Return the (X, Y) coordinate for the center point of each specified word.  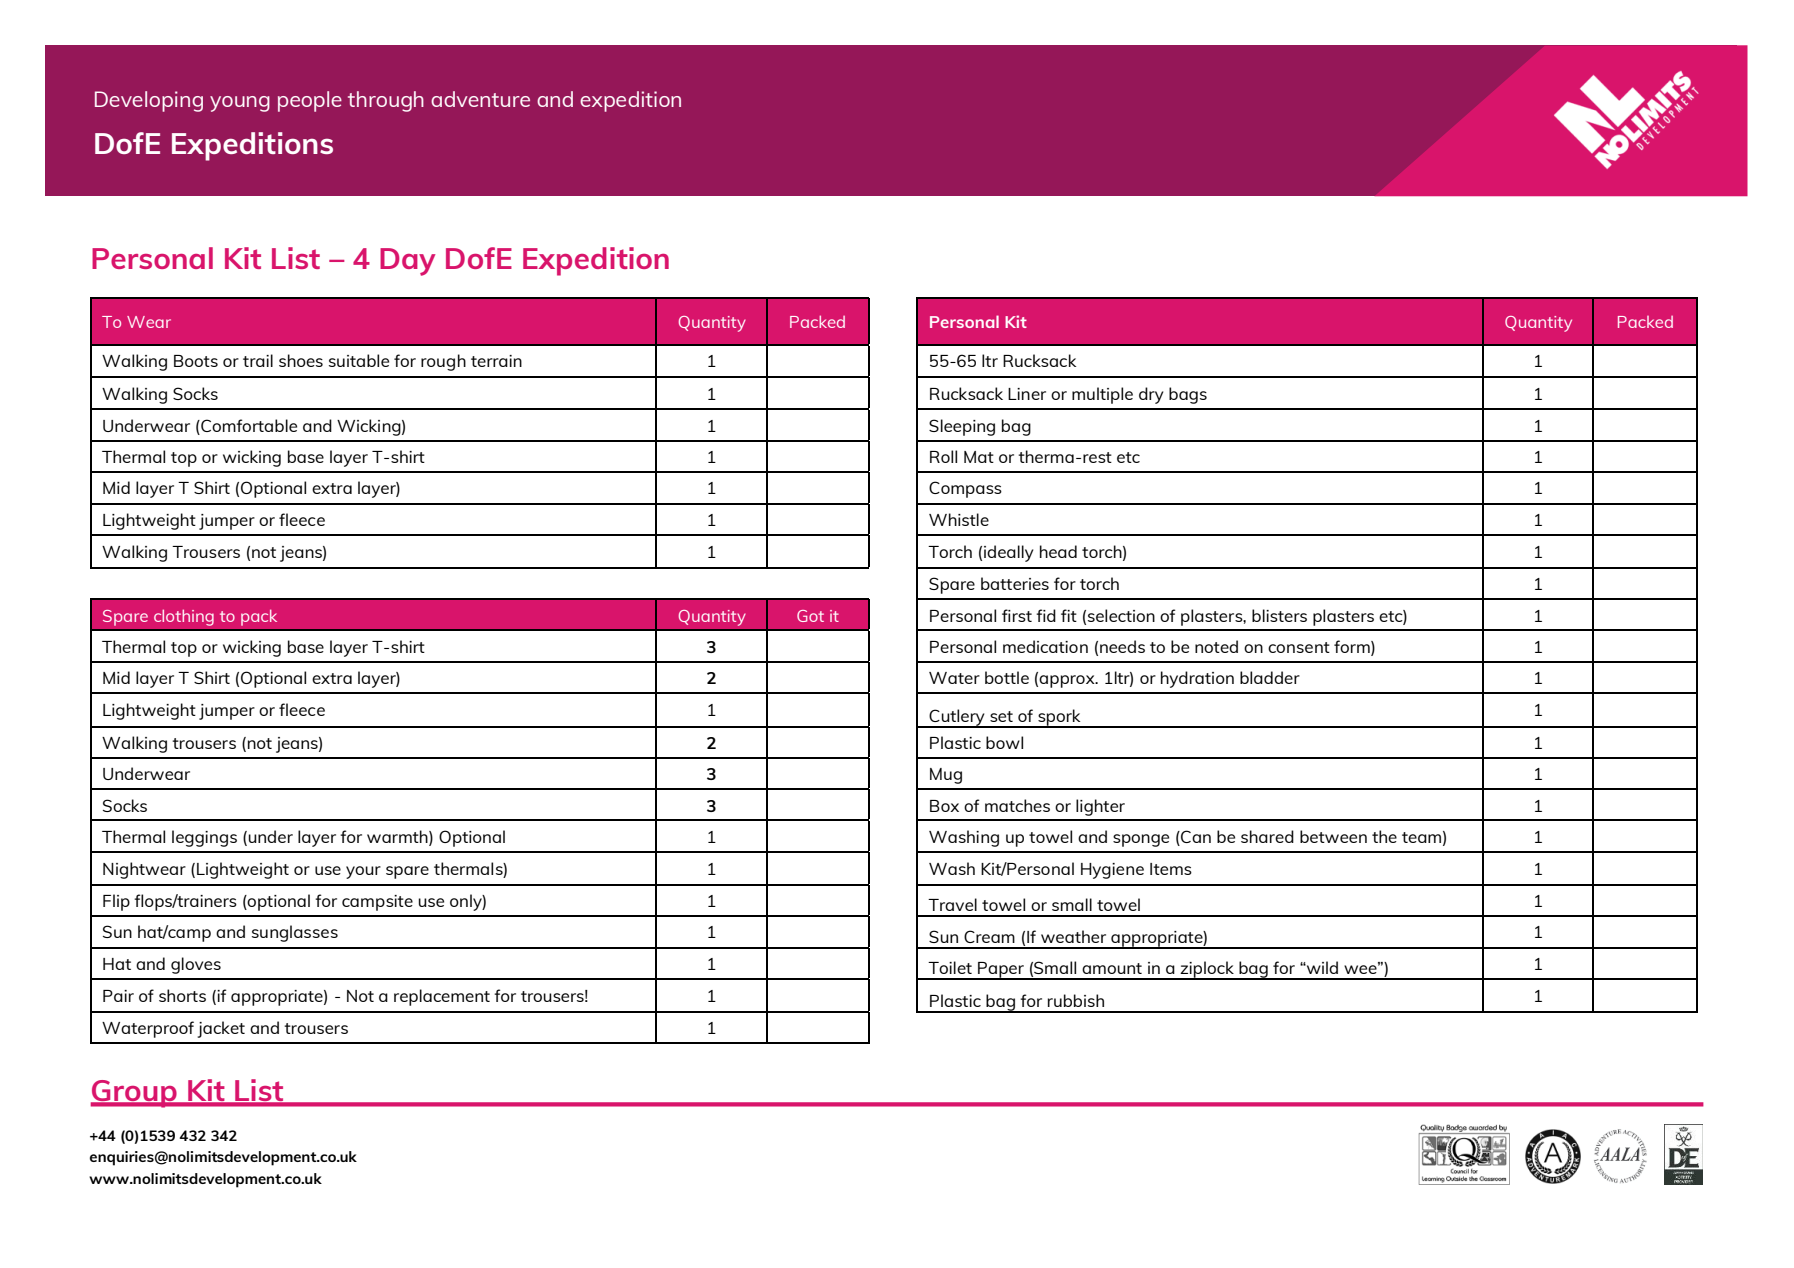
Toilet (950, 967)
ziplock (1207, 970)
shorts (182, 995)
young (240, 104)
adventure (480, 99)
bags (1188, 395)
